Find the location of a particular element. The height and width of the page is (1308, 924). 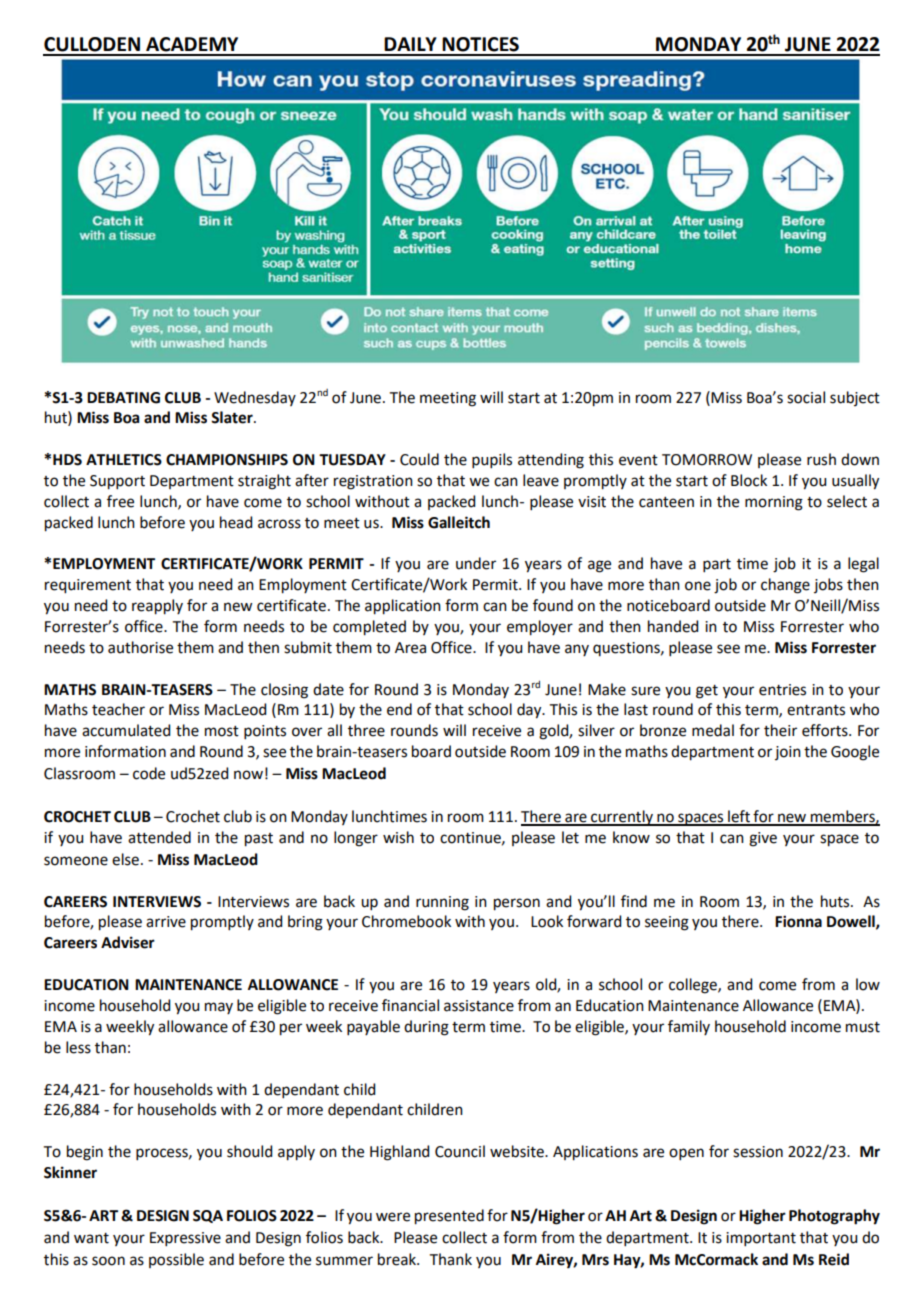

Adviser is located at coordinates (128, 942).
